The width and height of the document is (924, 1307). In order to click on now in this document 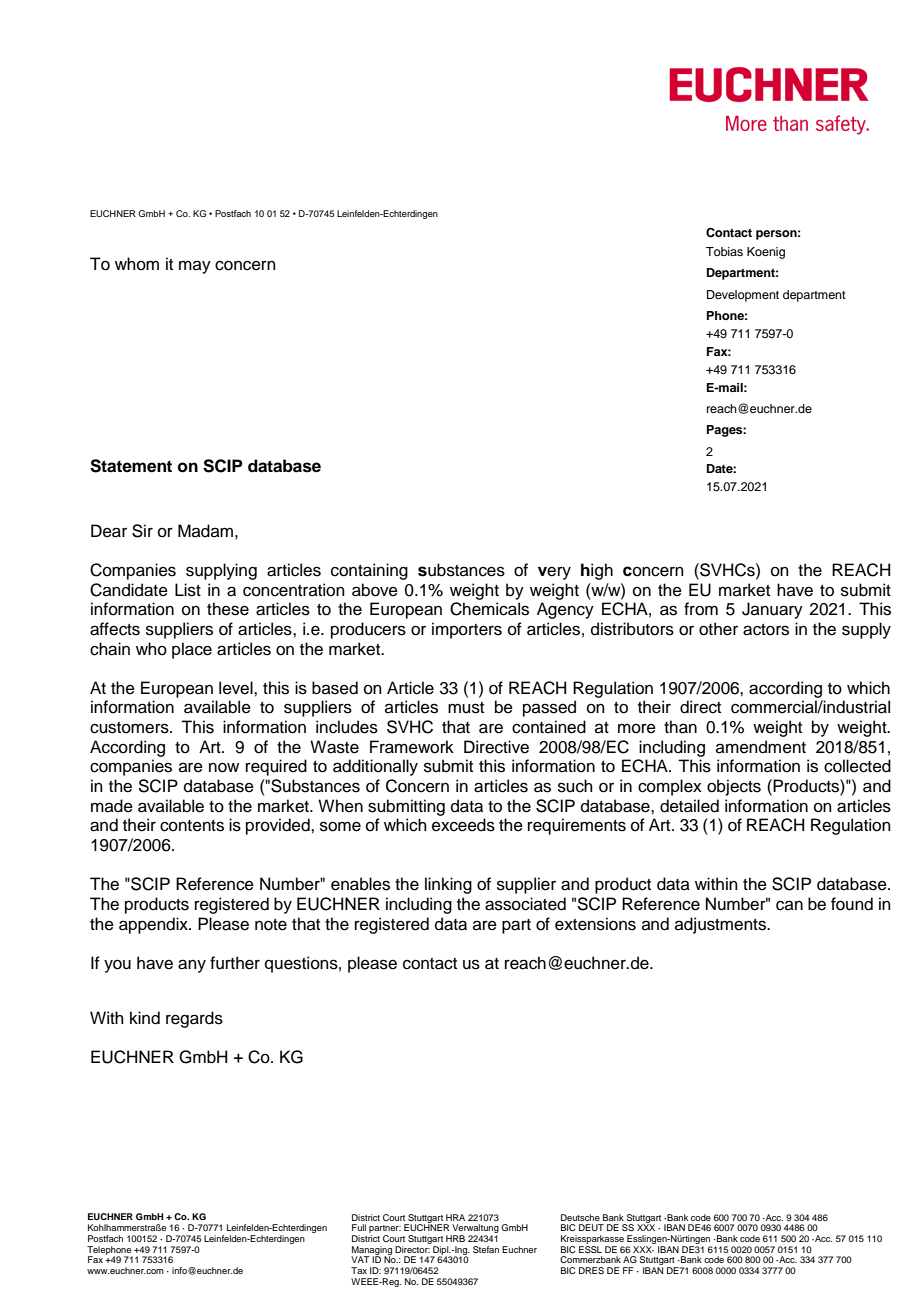, I will do `click(224, 768)`.
